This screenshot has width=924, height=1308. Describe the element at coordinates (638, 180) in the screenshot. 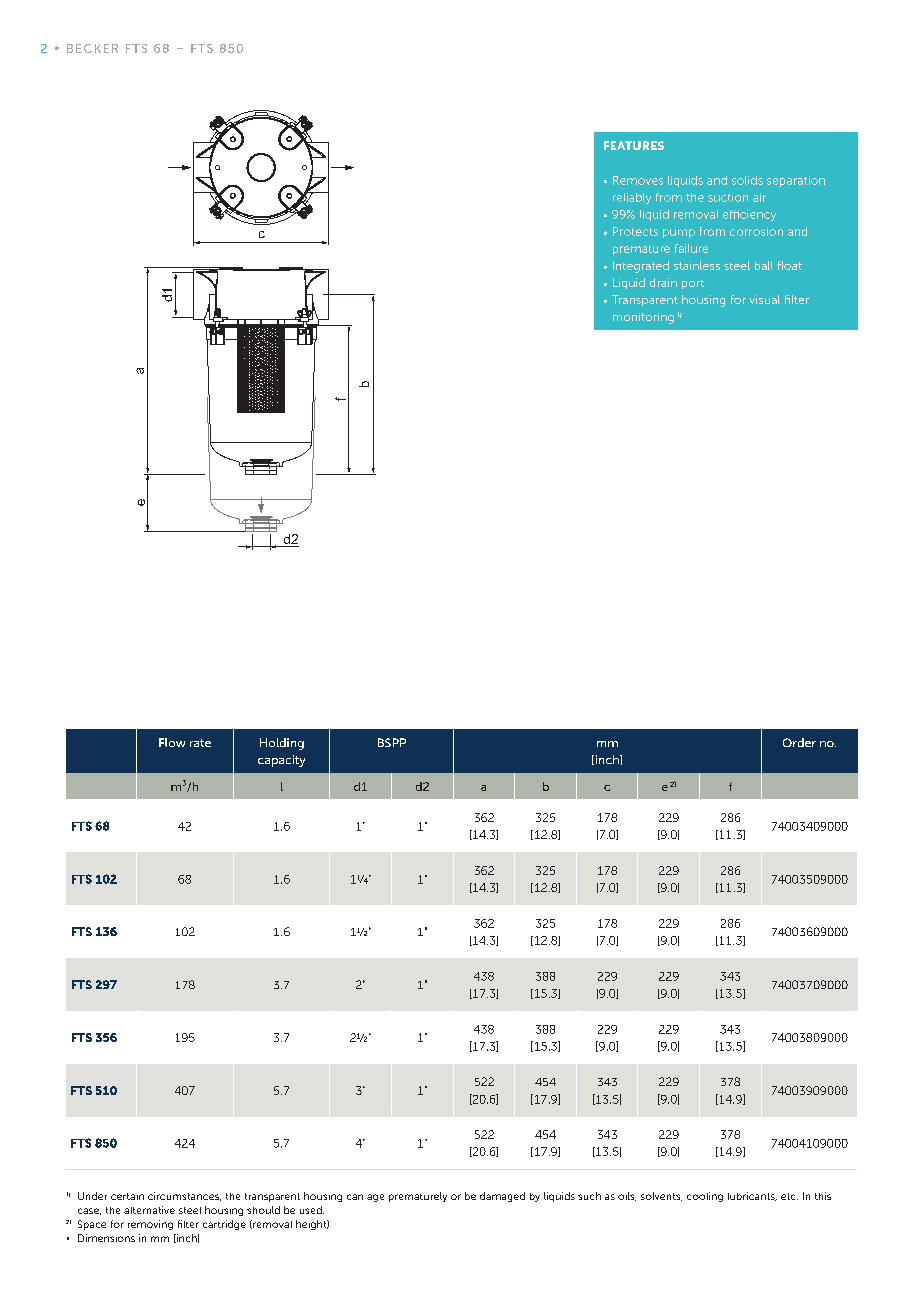

I see `Removes` at that location.
